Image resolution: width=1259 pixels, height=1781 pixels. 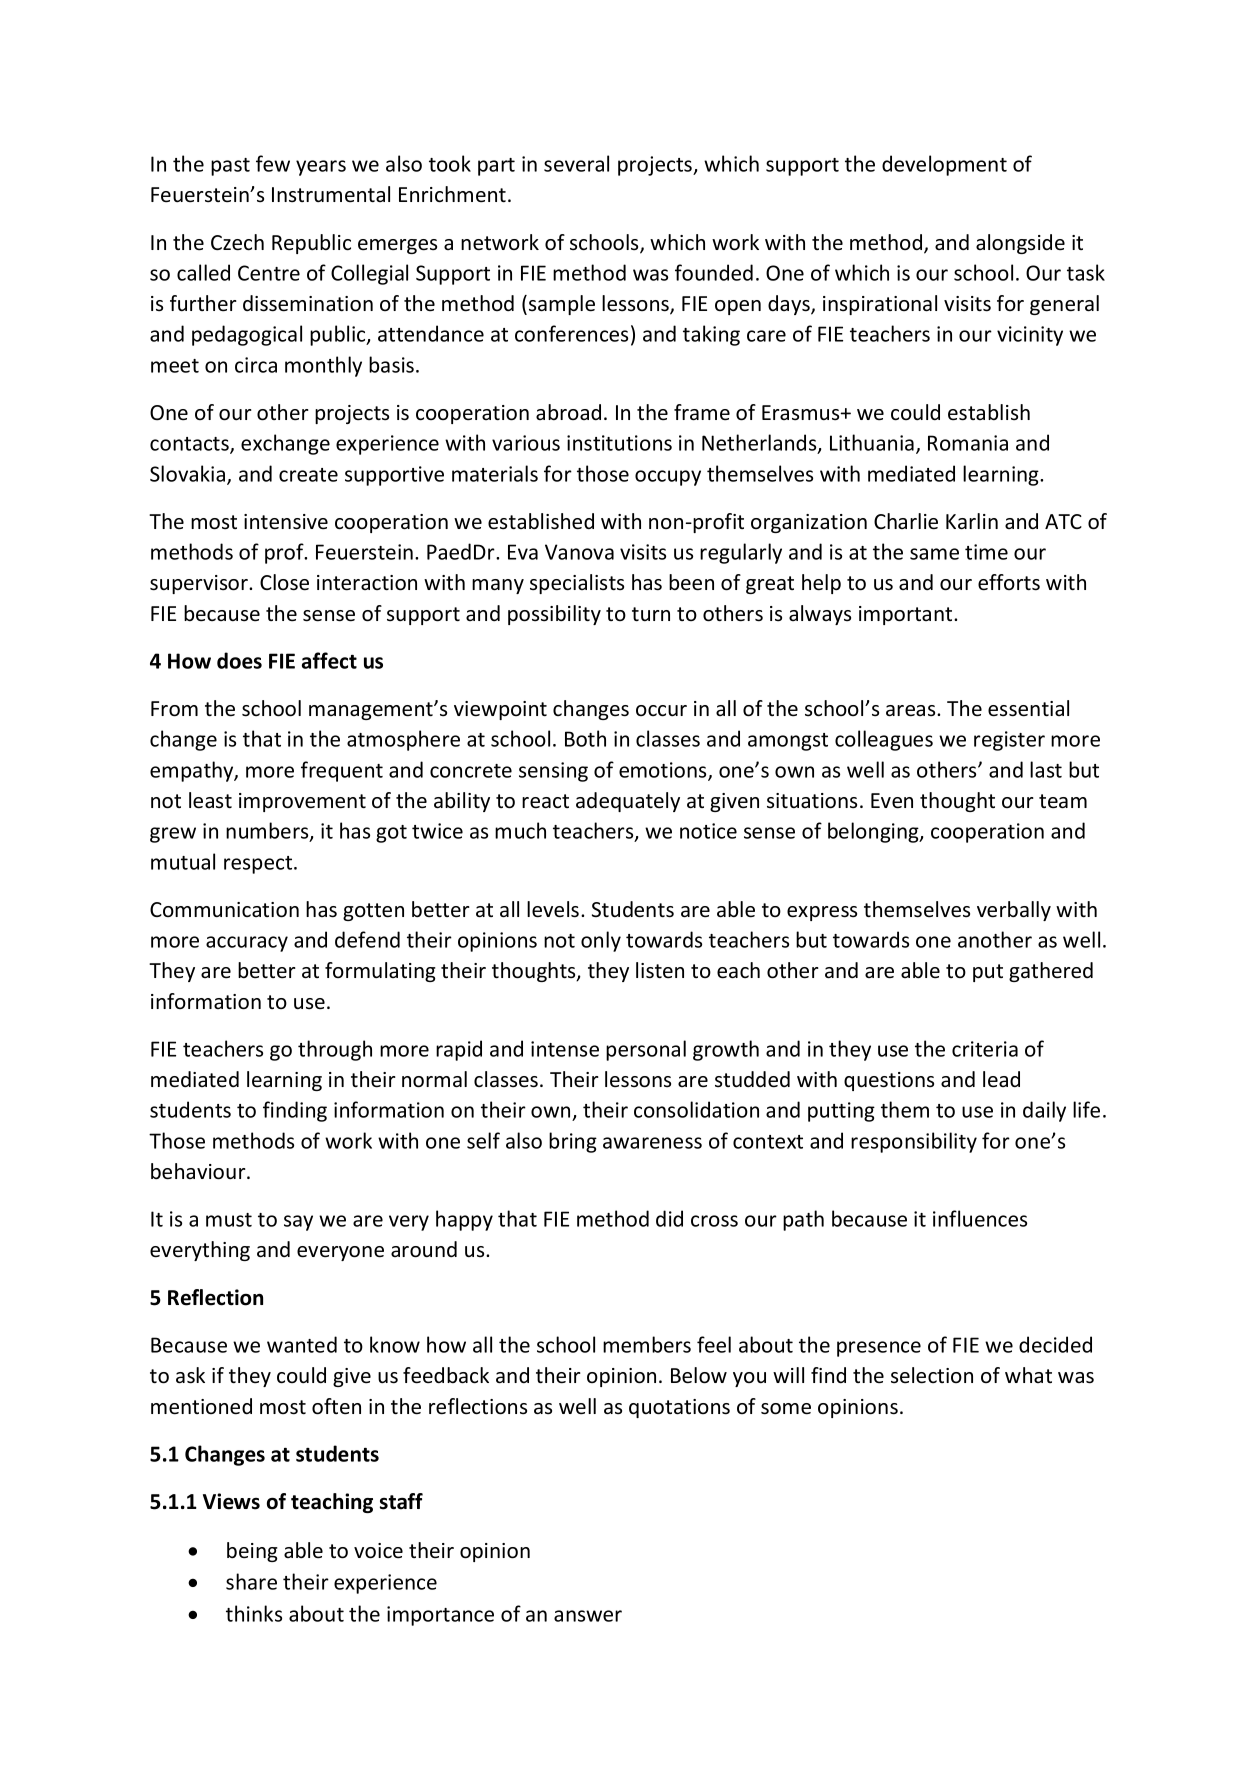 I want to click on share, so click(x=251, y=1581).
